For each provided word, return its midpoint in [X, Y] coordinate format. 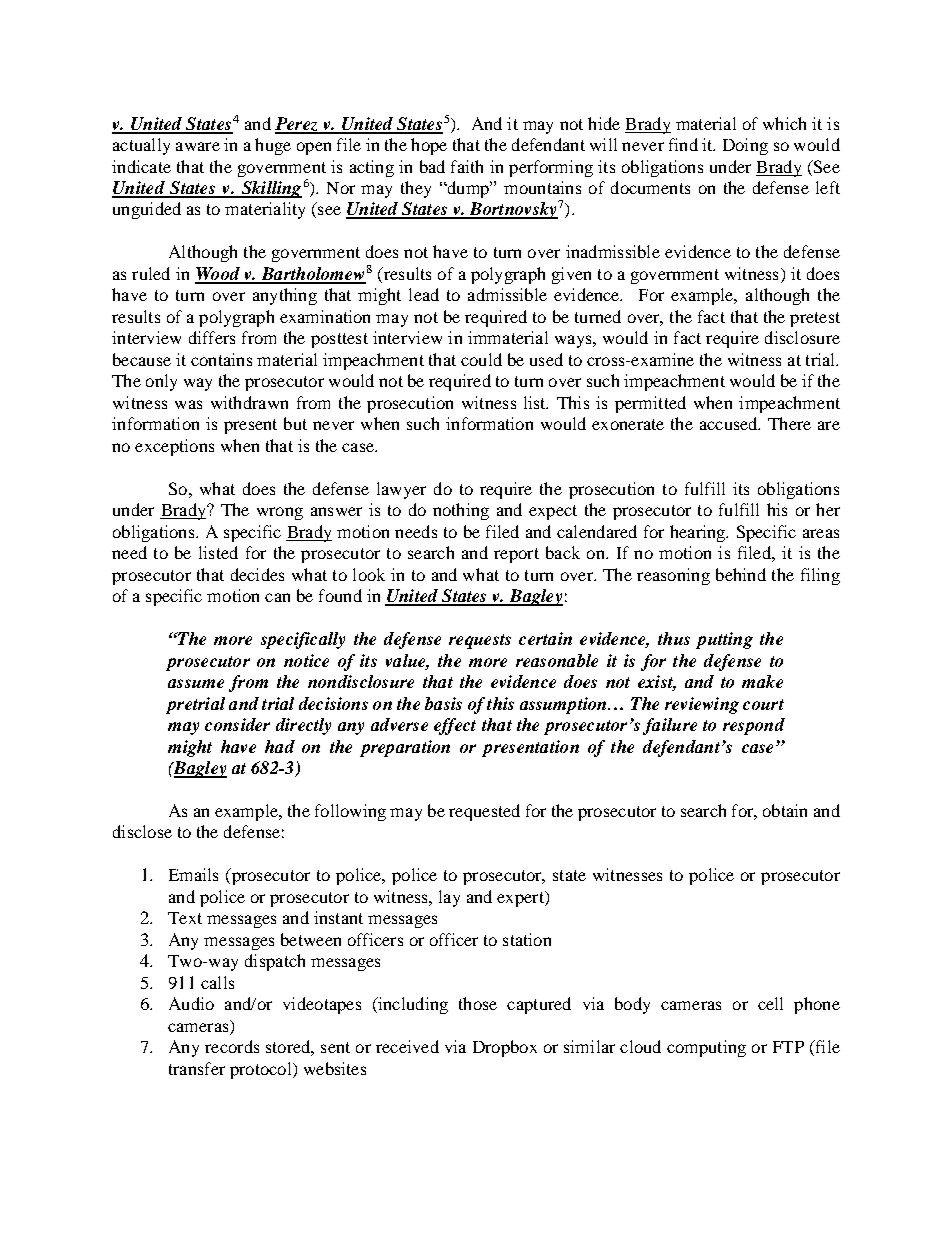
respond [754, 726]
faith [467, 166]
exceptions [174, 447]
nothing [461, 511]
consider [237, 724]
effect [455, 726]
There [789, 423]
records [232, 1046]
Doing [745, 146]
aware [198, 146]
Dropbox [505, 1048]
